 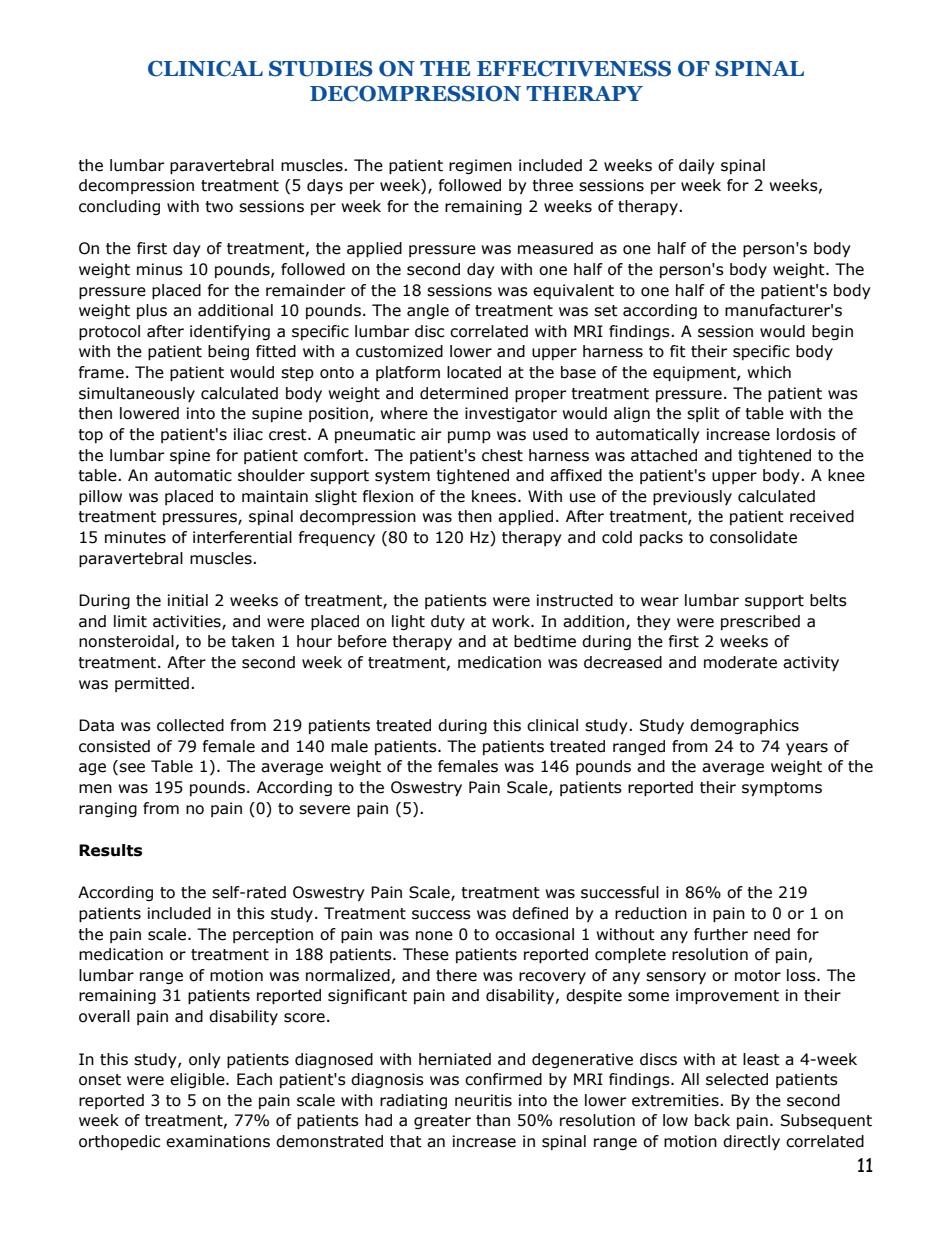 What do you see at coordinates (760, 622) in the page?
I see `prescribed` at bounding box center [760, 622].
